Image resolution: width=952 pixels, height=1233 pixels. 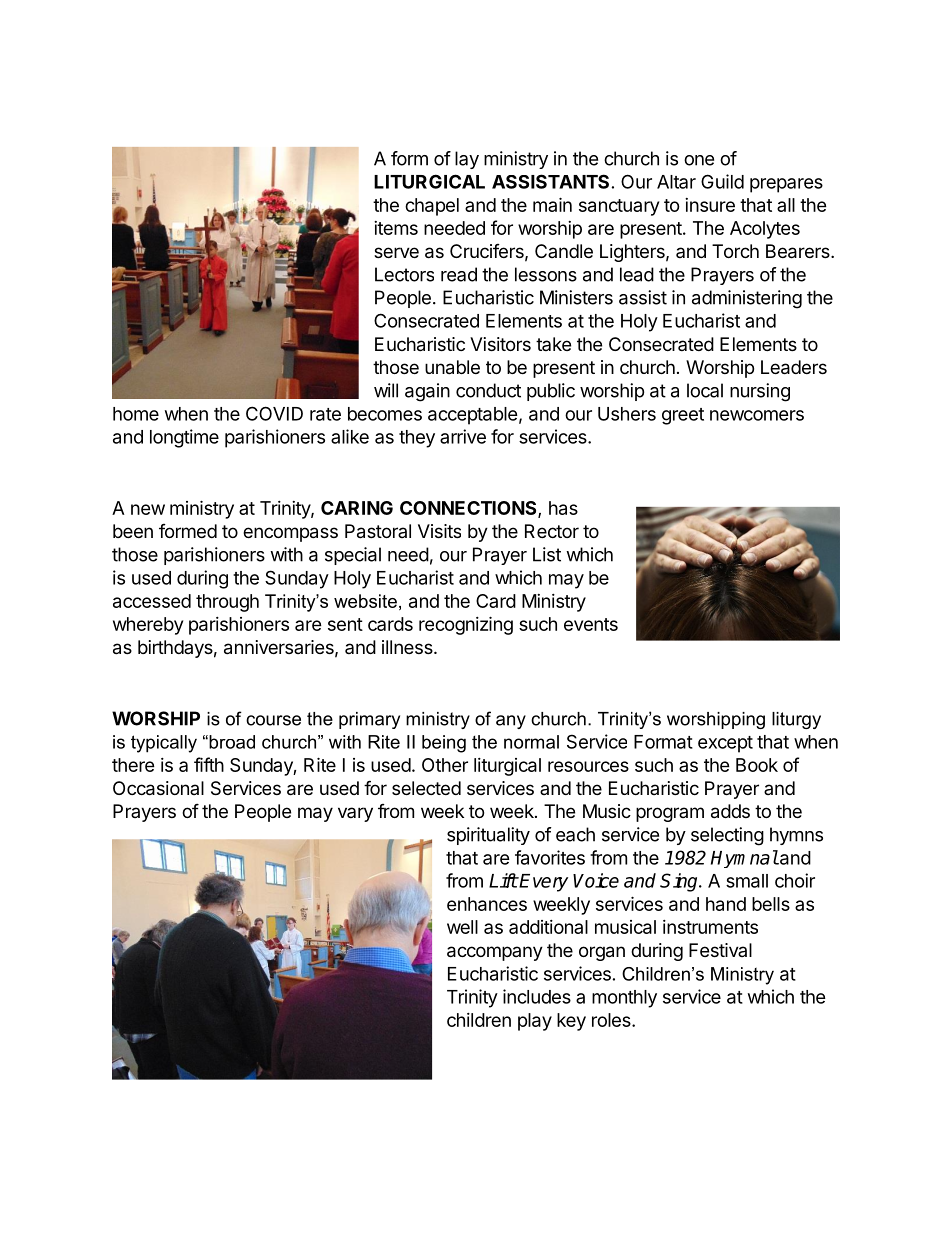 What do you see at coordinates (466, 625) in the screenshot?
I see `recognizing` at bounding box center [466, 625].
